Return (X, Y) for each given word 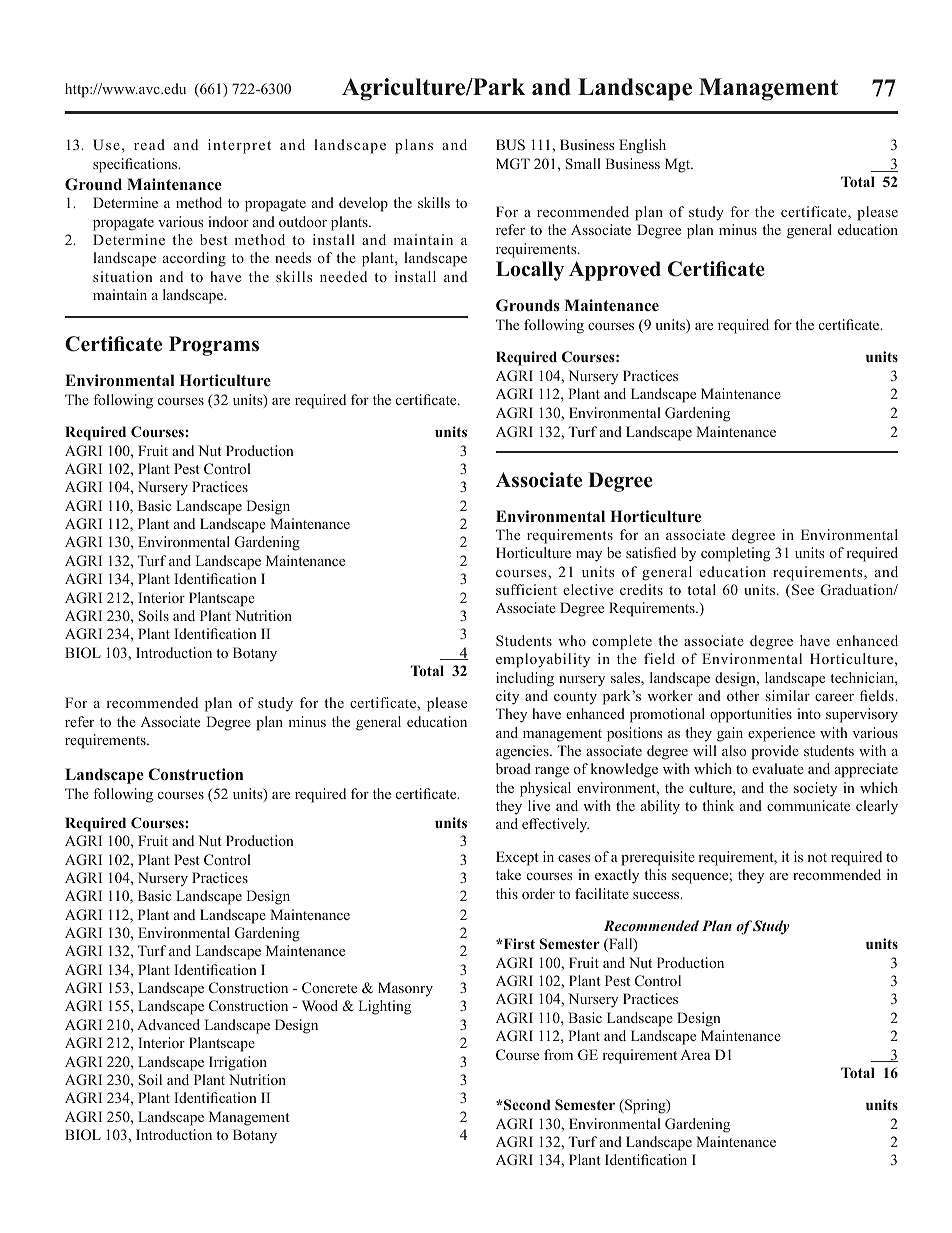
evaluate (778, 768)
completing (735, 554)
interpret (239, 146)
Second (527, 1104)
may (589, 556)
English (642, 146)
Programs (214, 346)
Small (583, 163)
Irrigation (238, 1063)
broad (513, 768)
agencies (523, 752)
